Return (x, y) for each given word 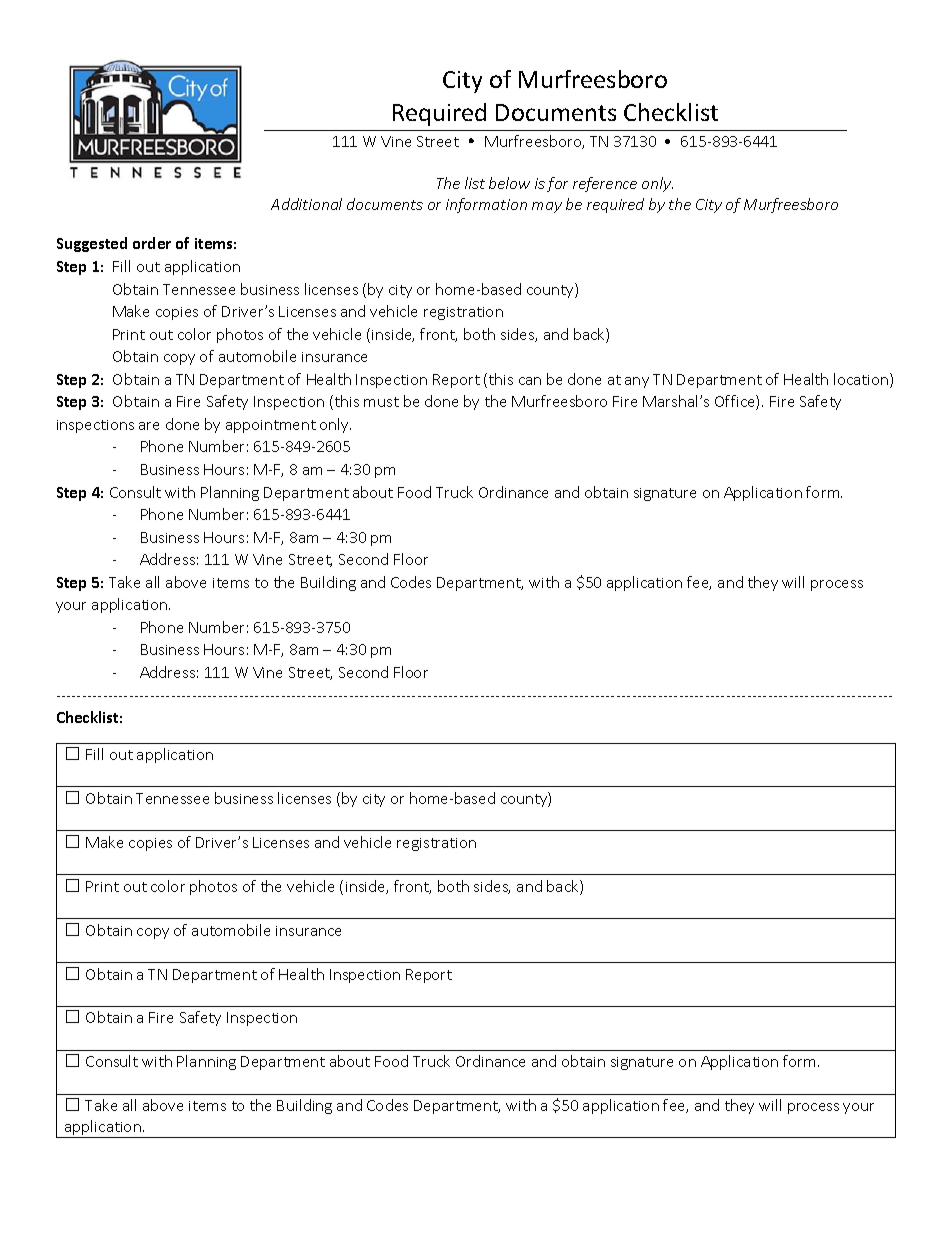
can (530, 381)
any (637, 382)
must (381, 402)
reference (605, 184)
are (149, 426)
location (862, 380)
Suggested (92, 244)
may (547, 207)
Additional (306, 204)
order (152, 243)
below (509, 183)
